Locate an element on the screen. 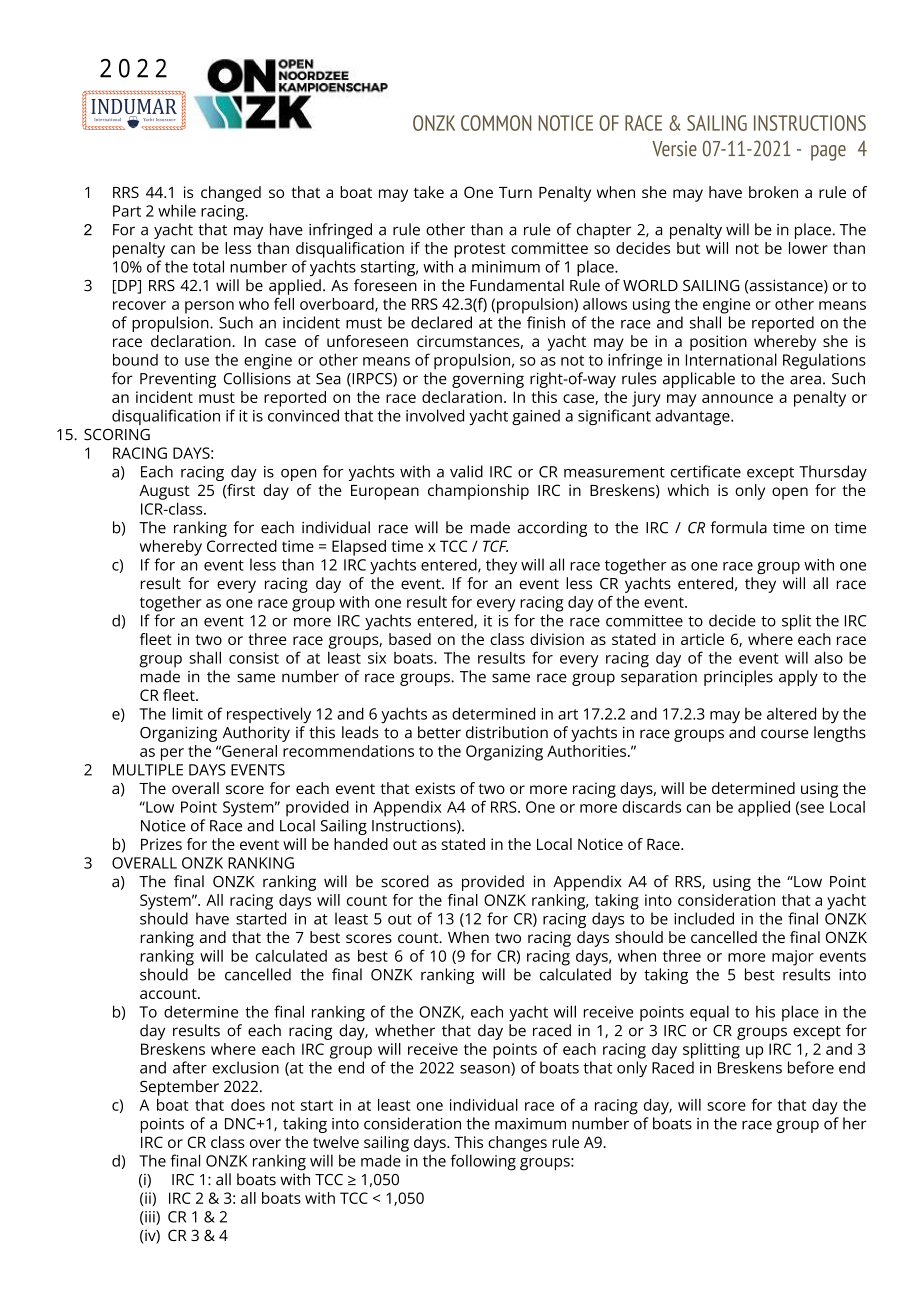  formula is located at coordinates (738, 527).
